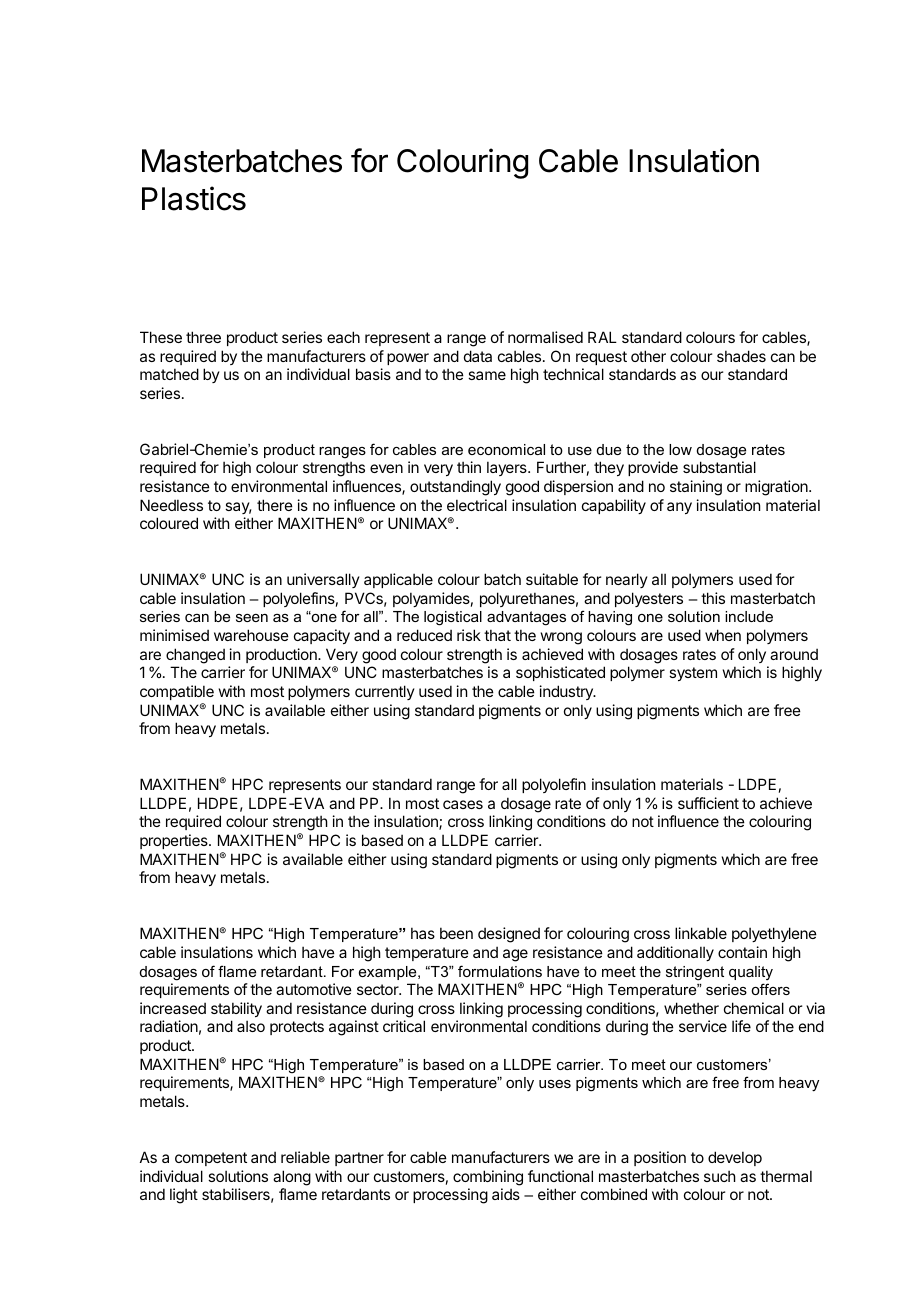 This screenshot has height=1307, width=924. I want to click on any, so click(679, 508).
